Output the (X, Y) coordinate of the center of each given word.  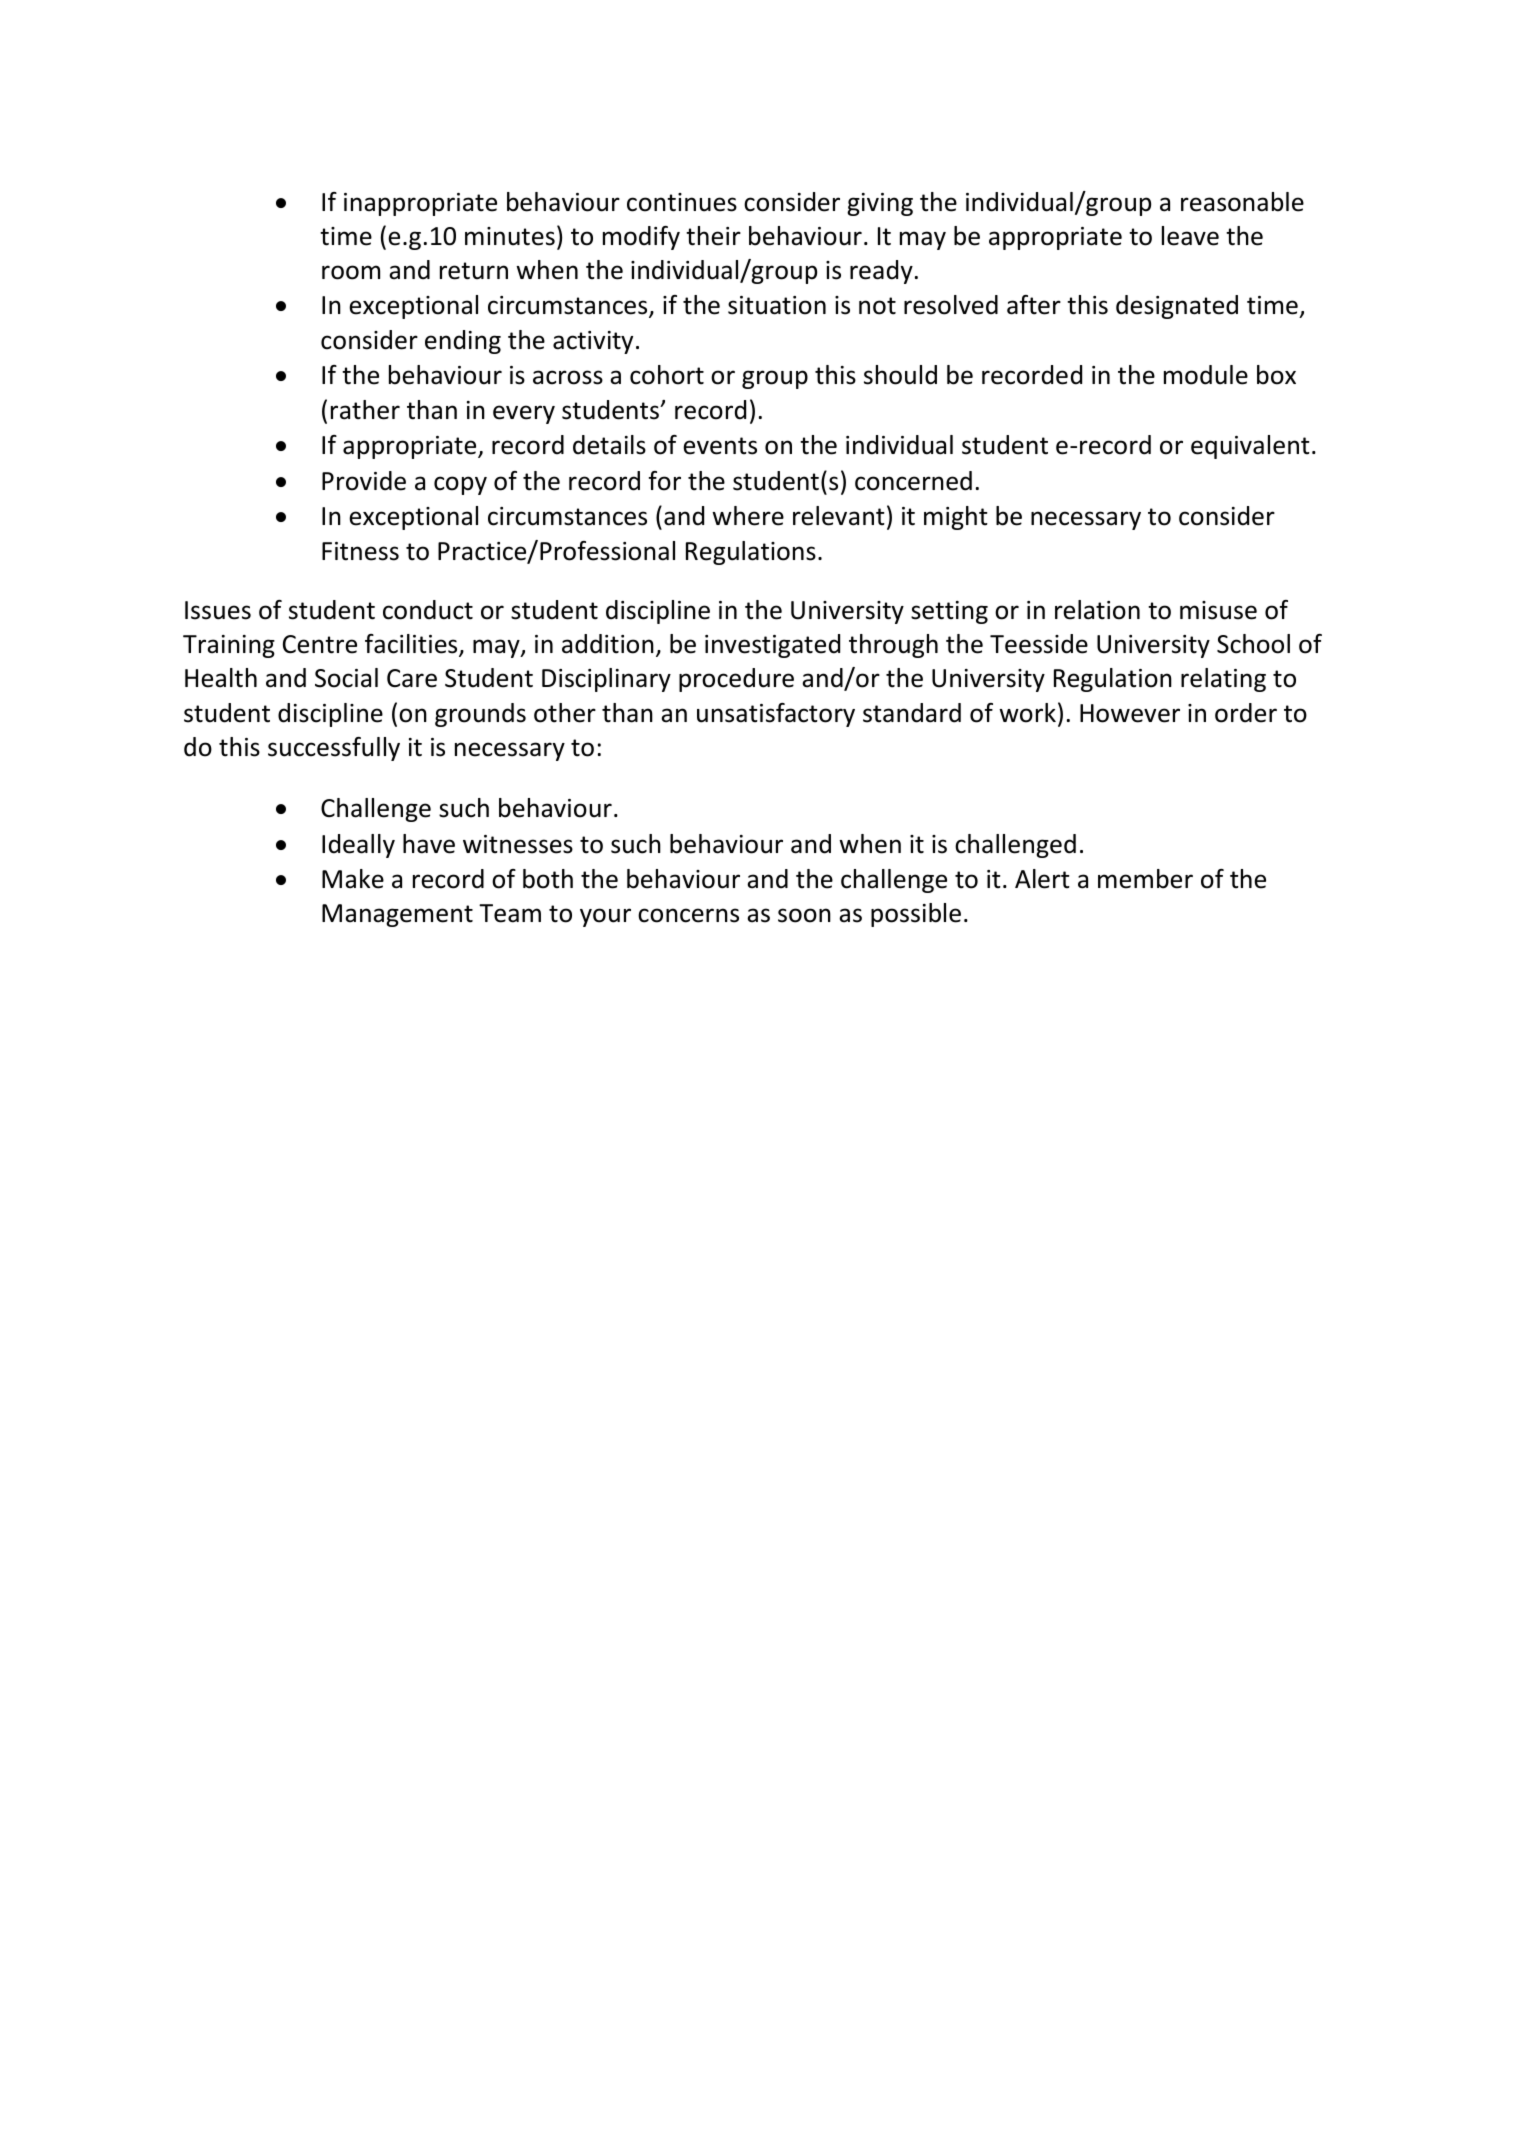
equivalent (1250, 447)
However (1130, 713)
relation (1097, 610)
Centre (320, 644)
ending (463, 342)
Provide (364, 481)
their (713, 236)
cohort (667, 375)
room (351, 272)
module (1206, 375)
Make (353, 879)
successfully (334, 749)
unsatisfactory (776, 715)
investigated (772, 646)
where (748, 516)
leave (1190, 236)
